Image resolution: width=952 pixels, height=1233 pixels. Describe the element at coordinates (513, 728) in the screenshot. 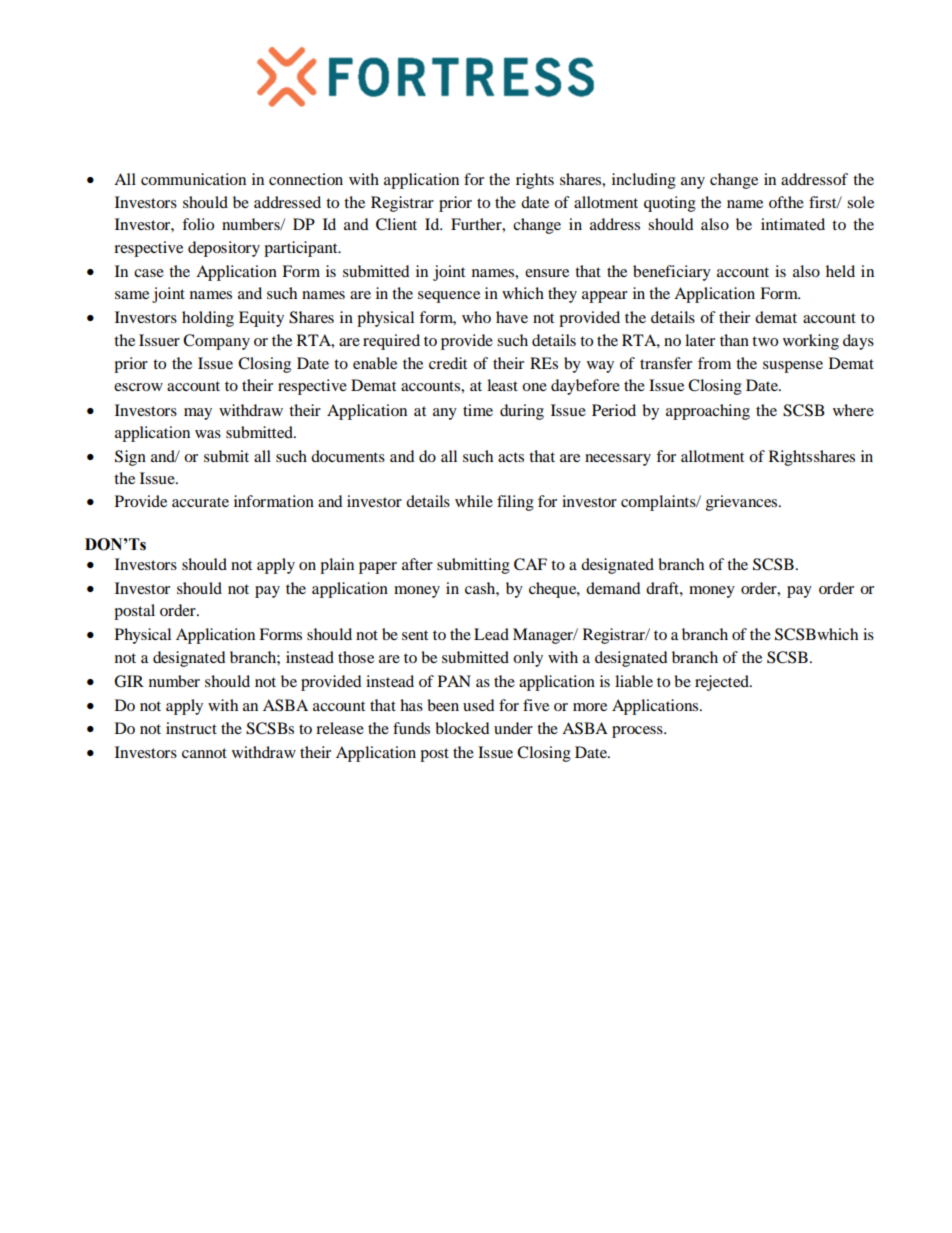

I see `under` at that location.
